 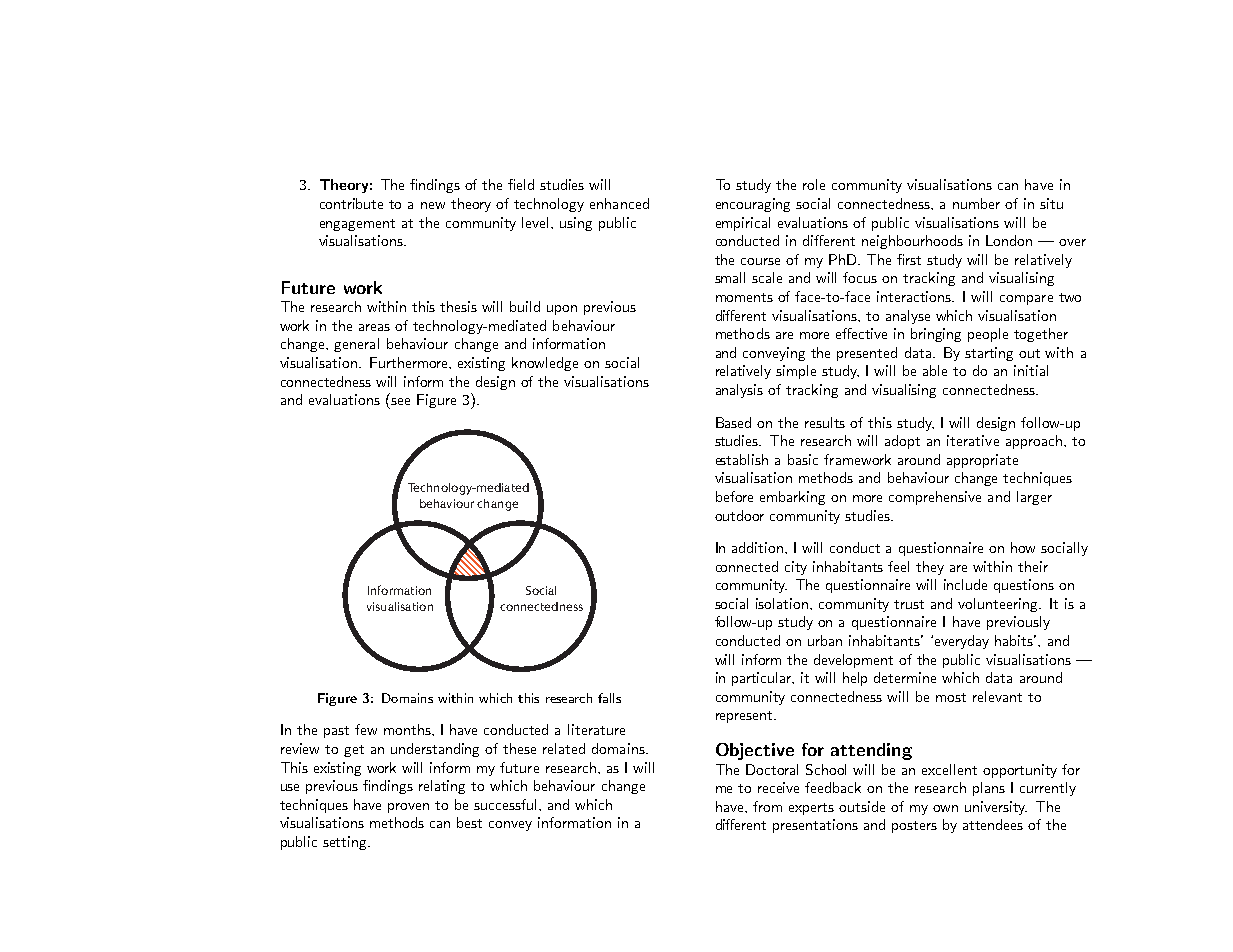 What do you see at coordinates (619, 203) in the page?
I see `enhanced` at bounding box center [619, 203].
